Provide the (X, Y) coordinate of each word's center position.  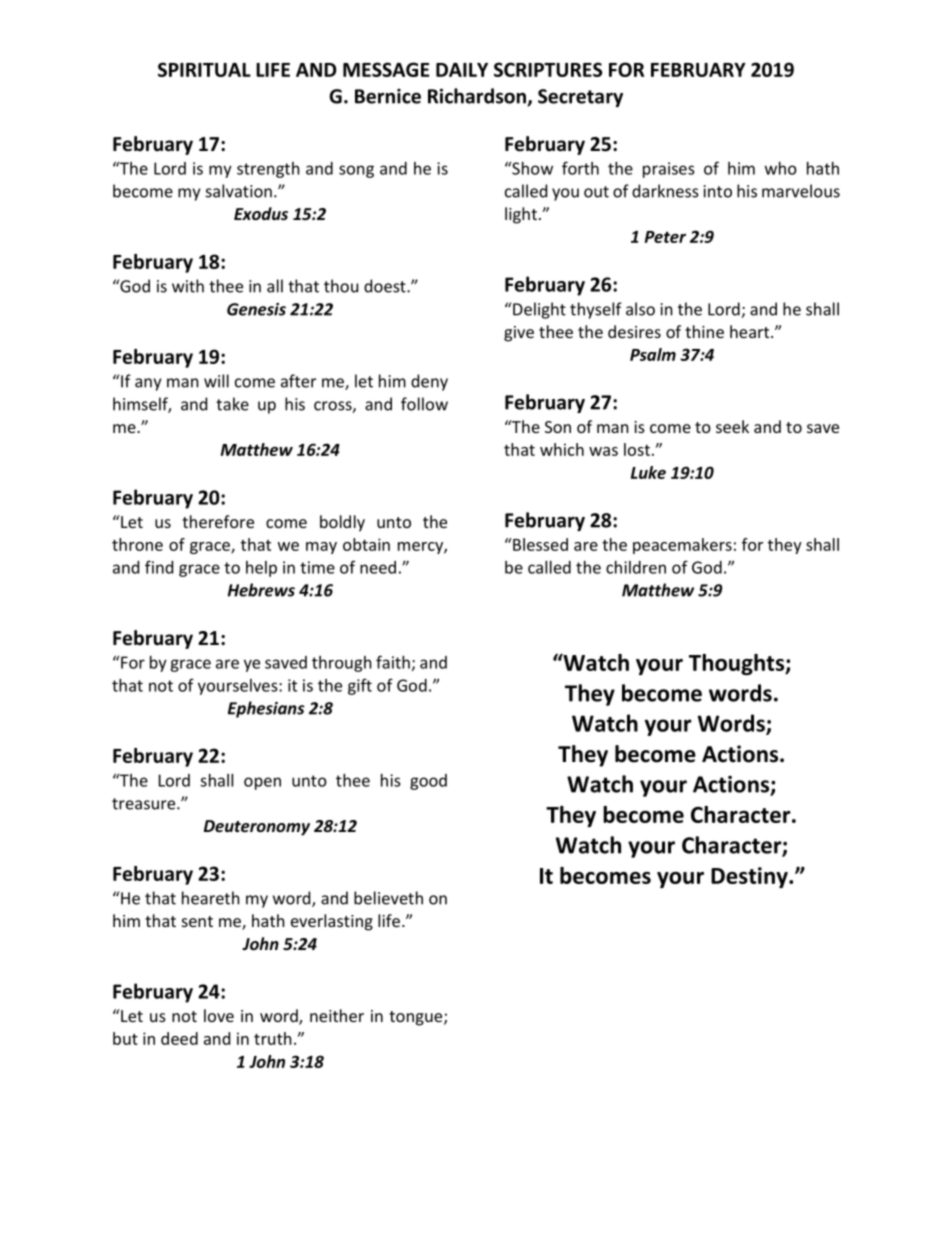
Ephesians (266, 709)
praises (669, 170)
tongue (417, 1018)
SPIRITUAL (204, 69)
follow (424, 404)
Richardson (478, 97)
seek (732, 426)
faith (393, 662)
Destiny (750, 877)
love (219, 1015)
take (232, 404)
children (636, 567)
